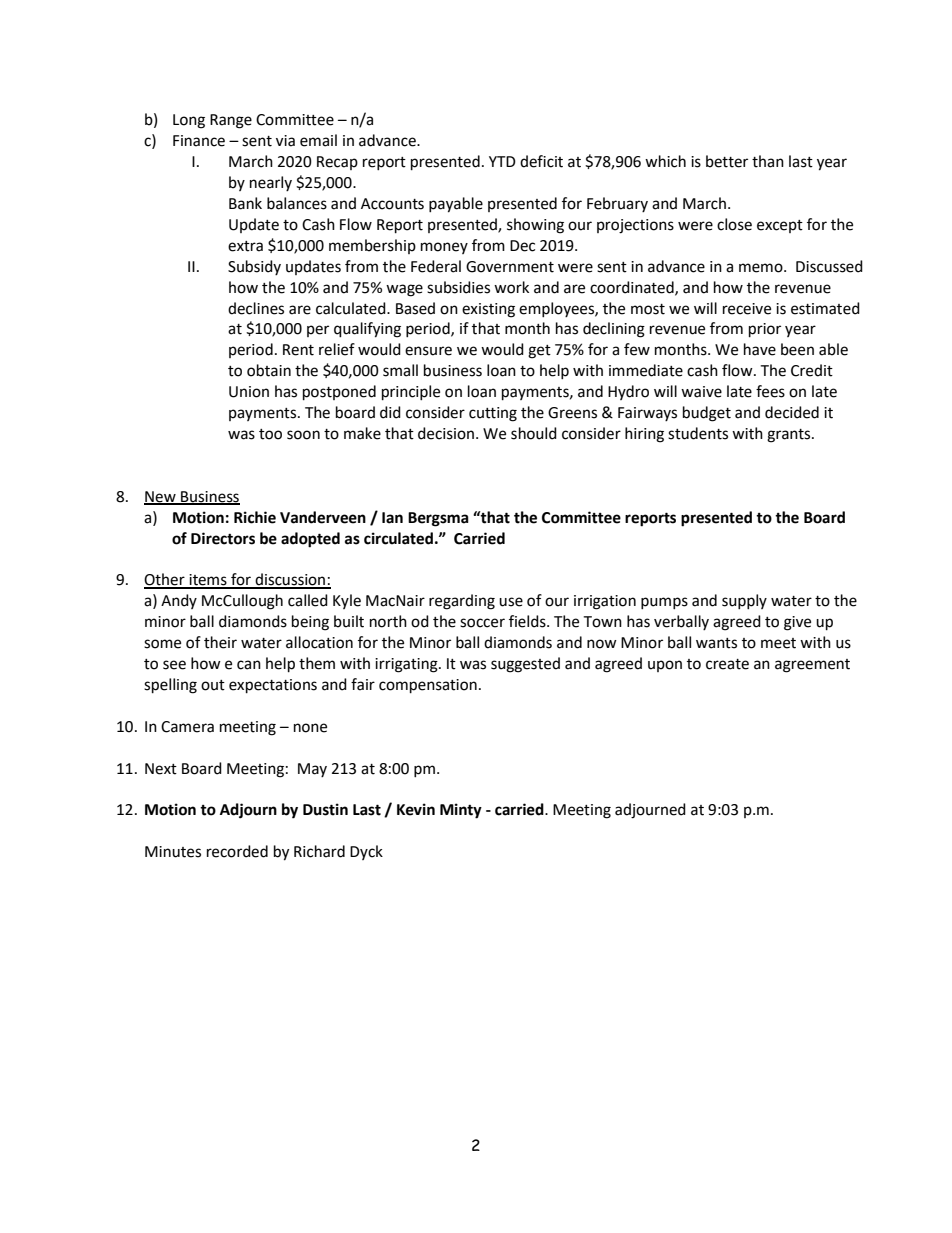 This screenshot has height=1233, width=952. Describe the element at coordinates (768, 161) in the screenshot. I see `than` at that location.
